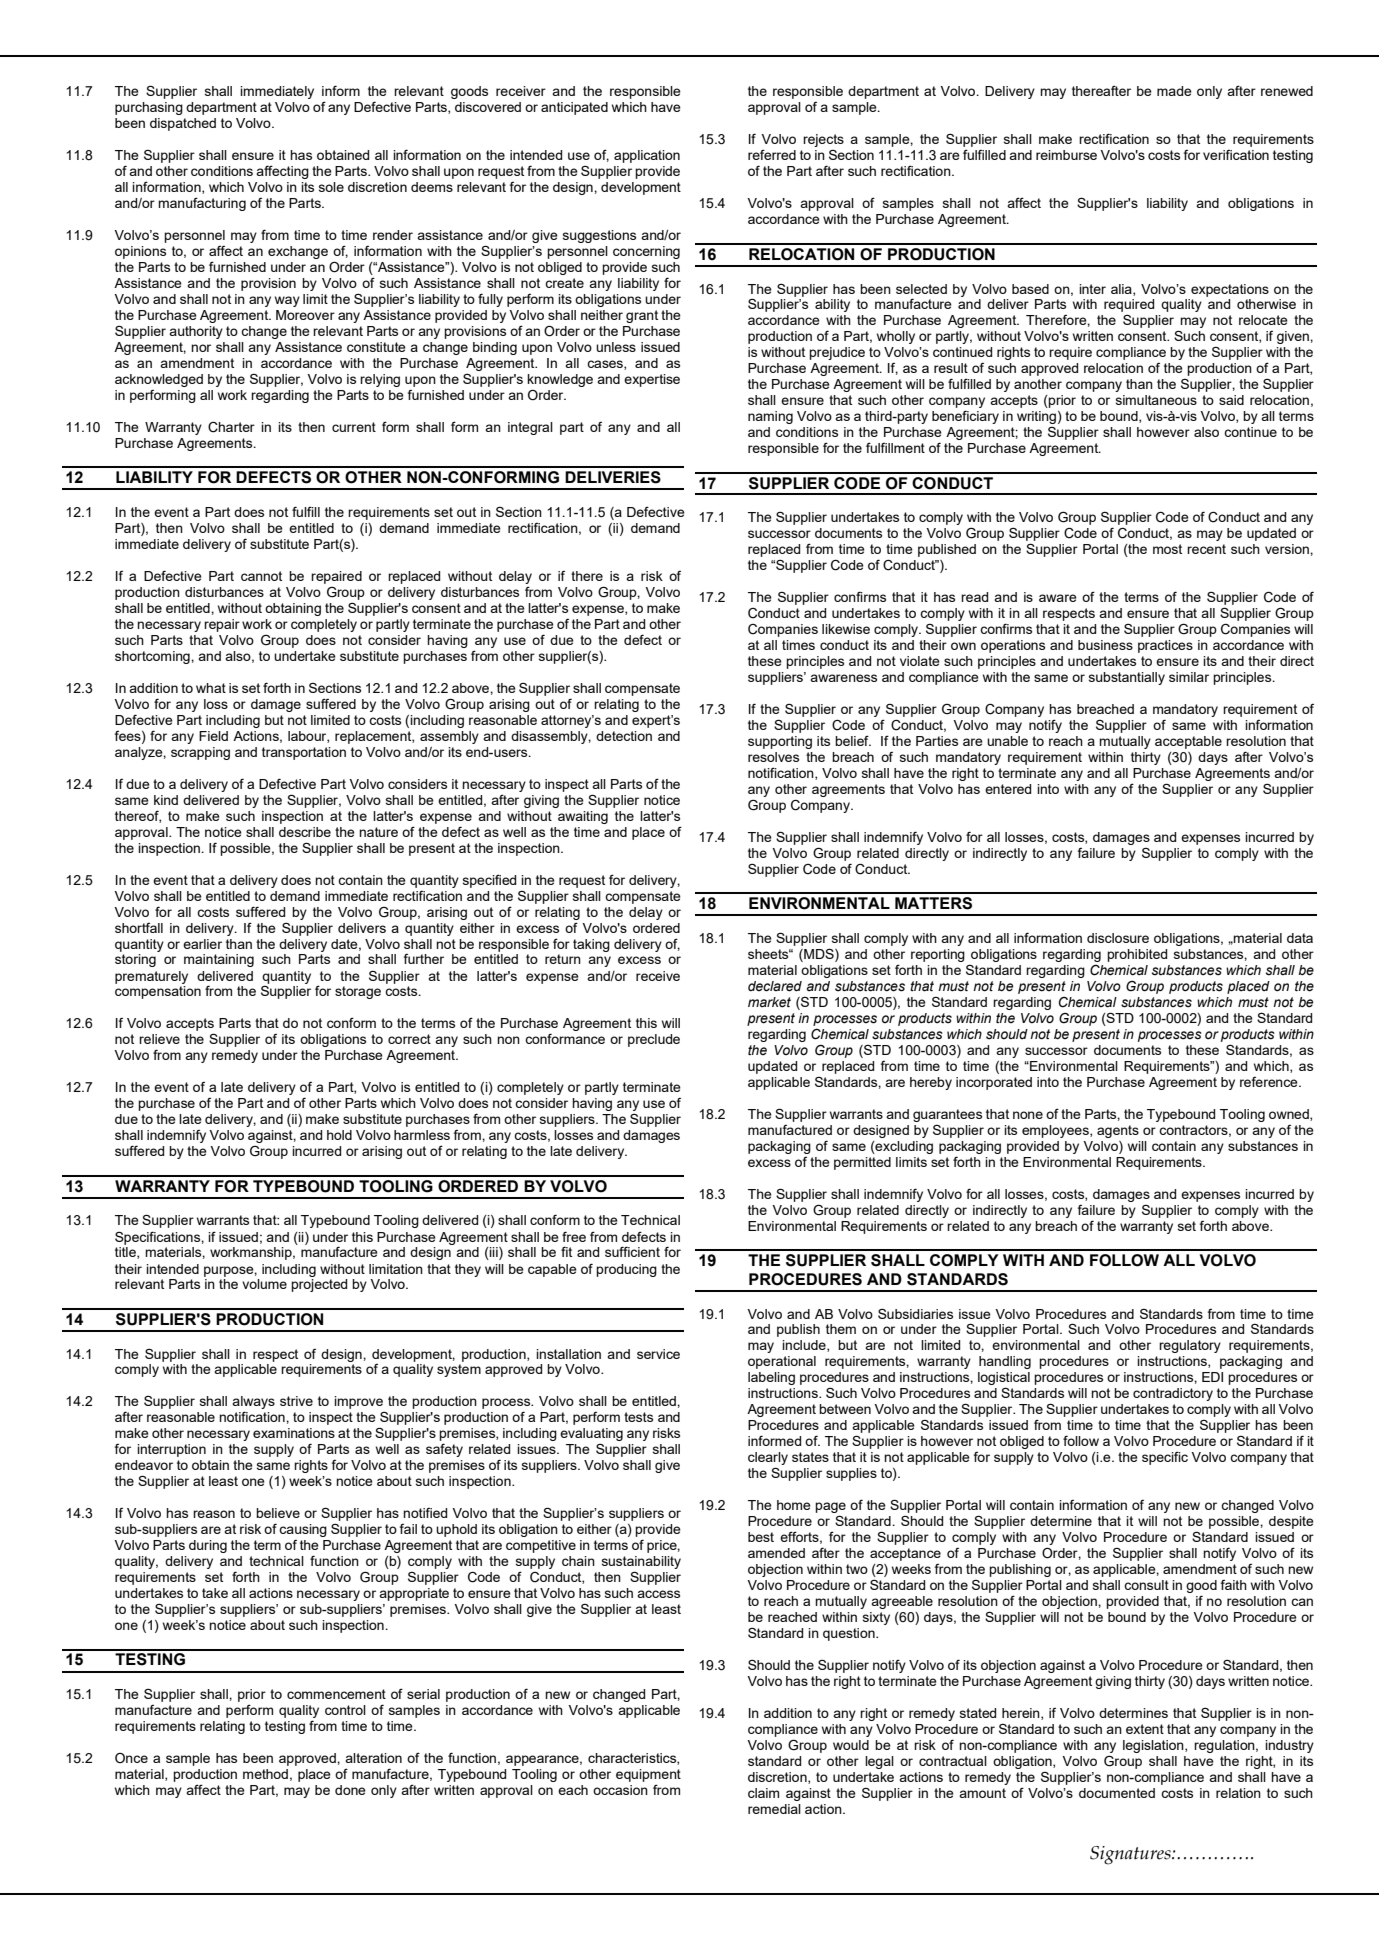 The image size is (1379, 1950). Describe the element at coordinates (1174, 91) in the page. I see `made` at that location.
